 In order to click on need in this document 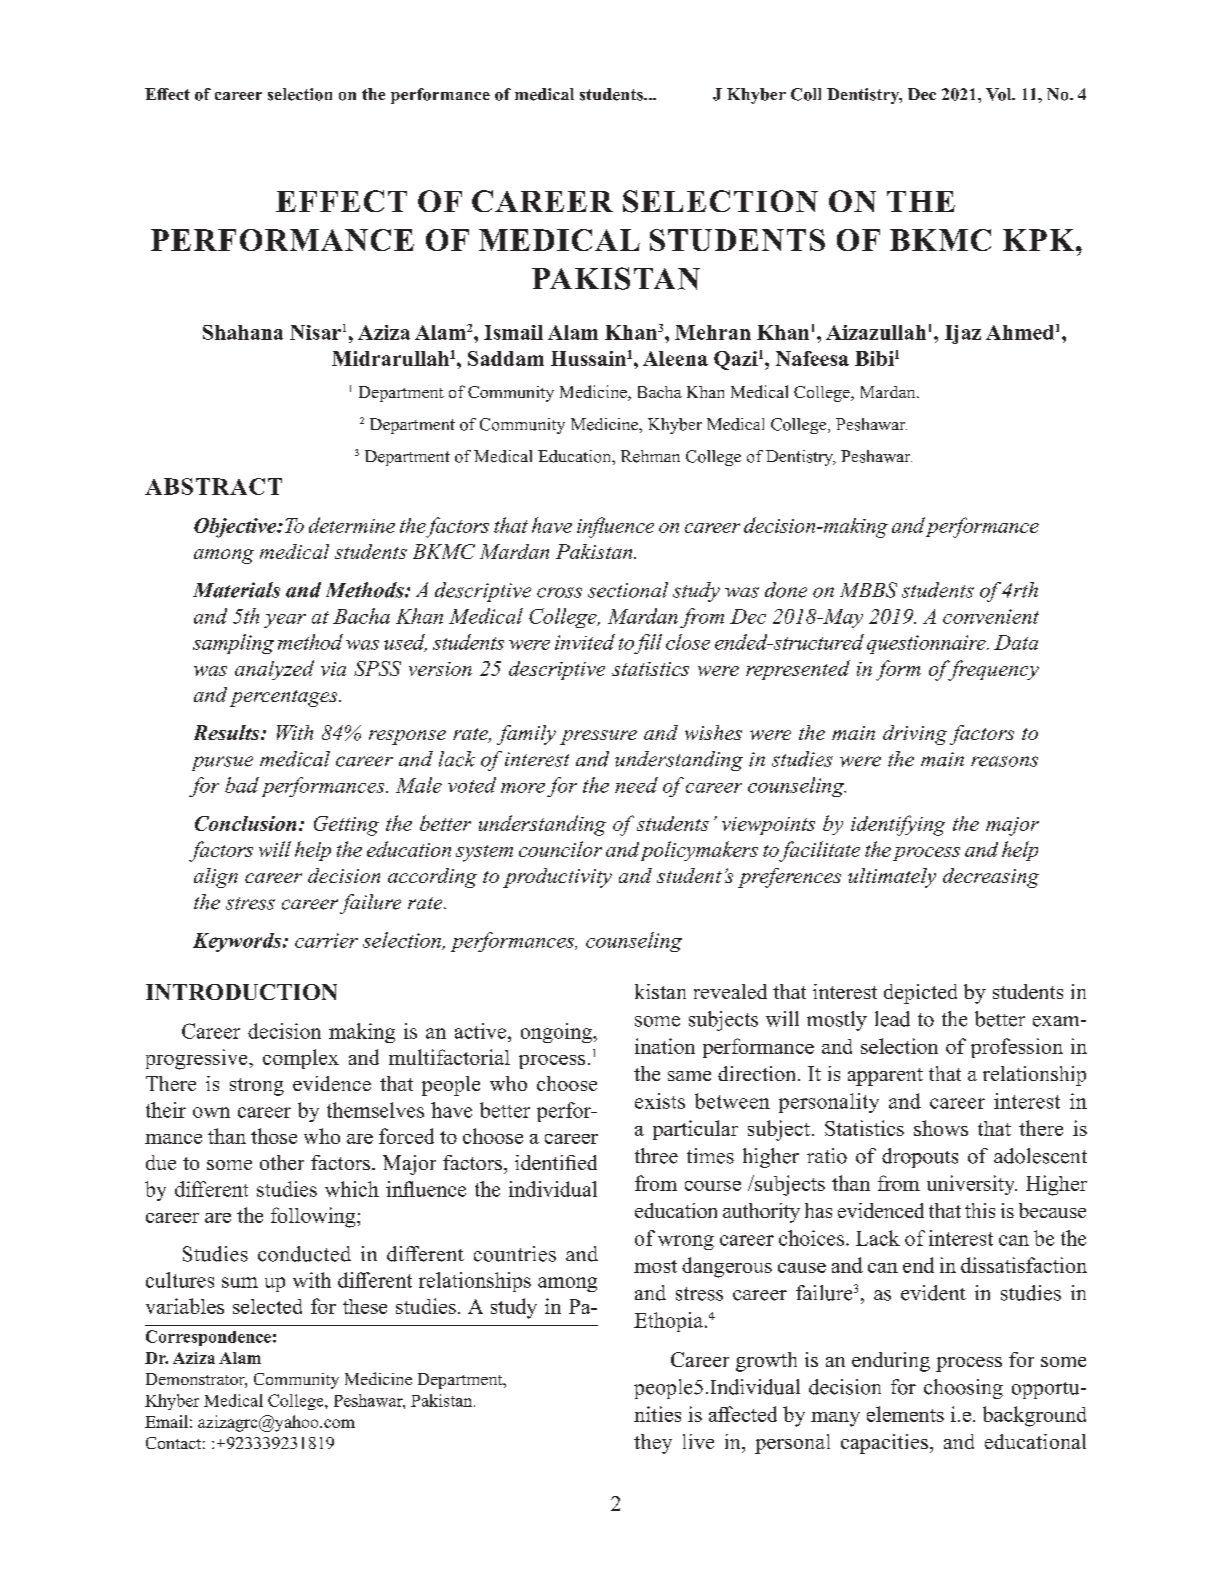, I will do `click(636, 785)`.
